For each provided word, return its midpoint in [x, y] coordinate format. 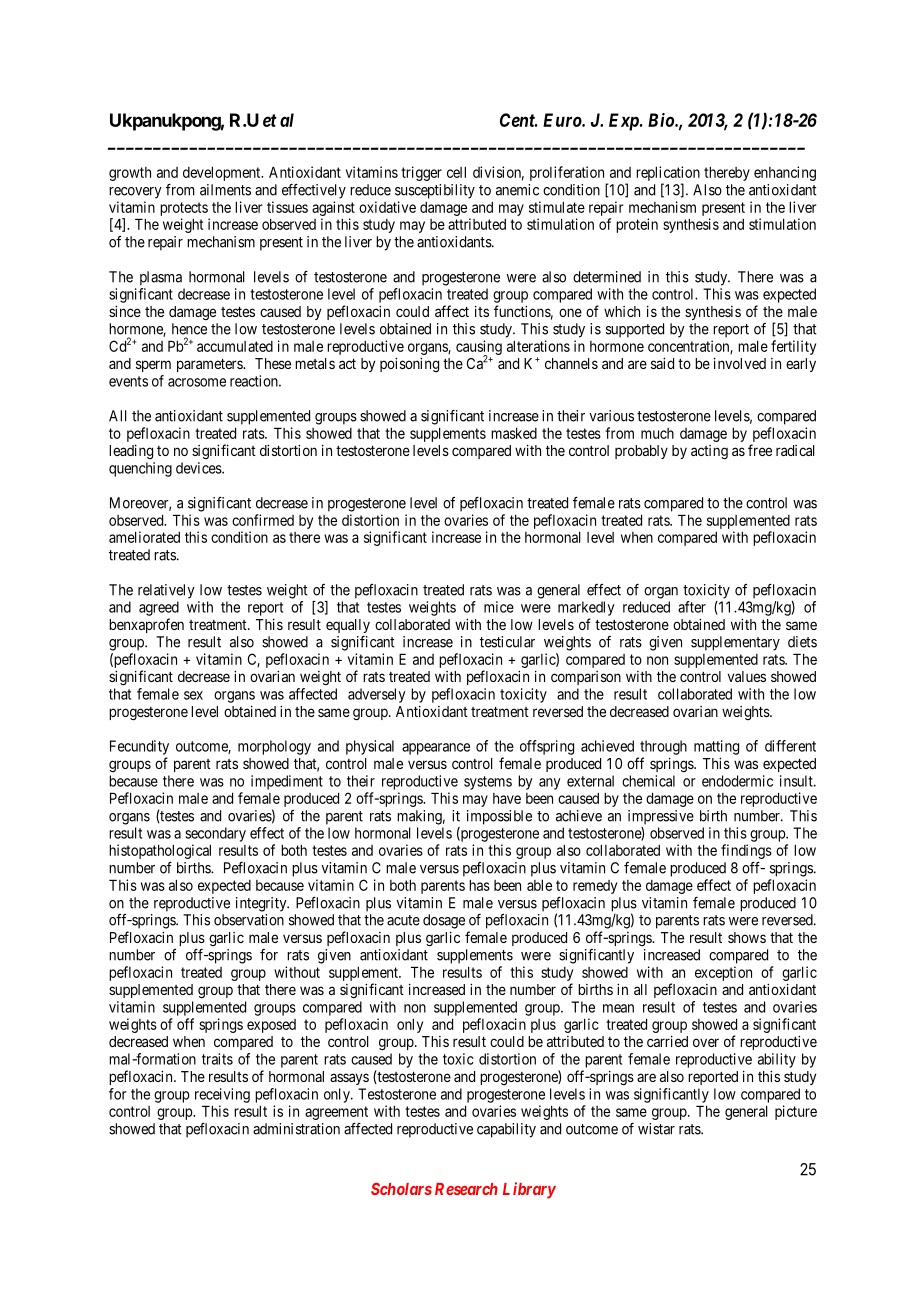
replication [668, 175]
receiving [222, 1095]
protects [184, 209]
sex [193, 695]
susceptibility [435, 191]
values [747, 676]
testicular [507, 642]
